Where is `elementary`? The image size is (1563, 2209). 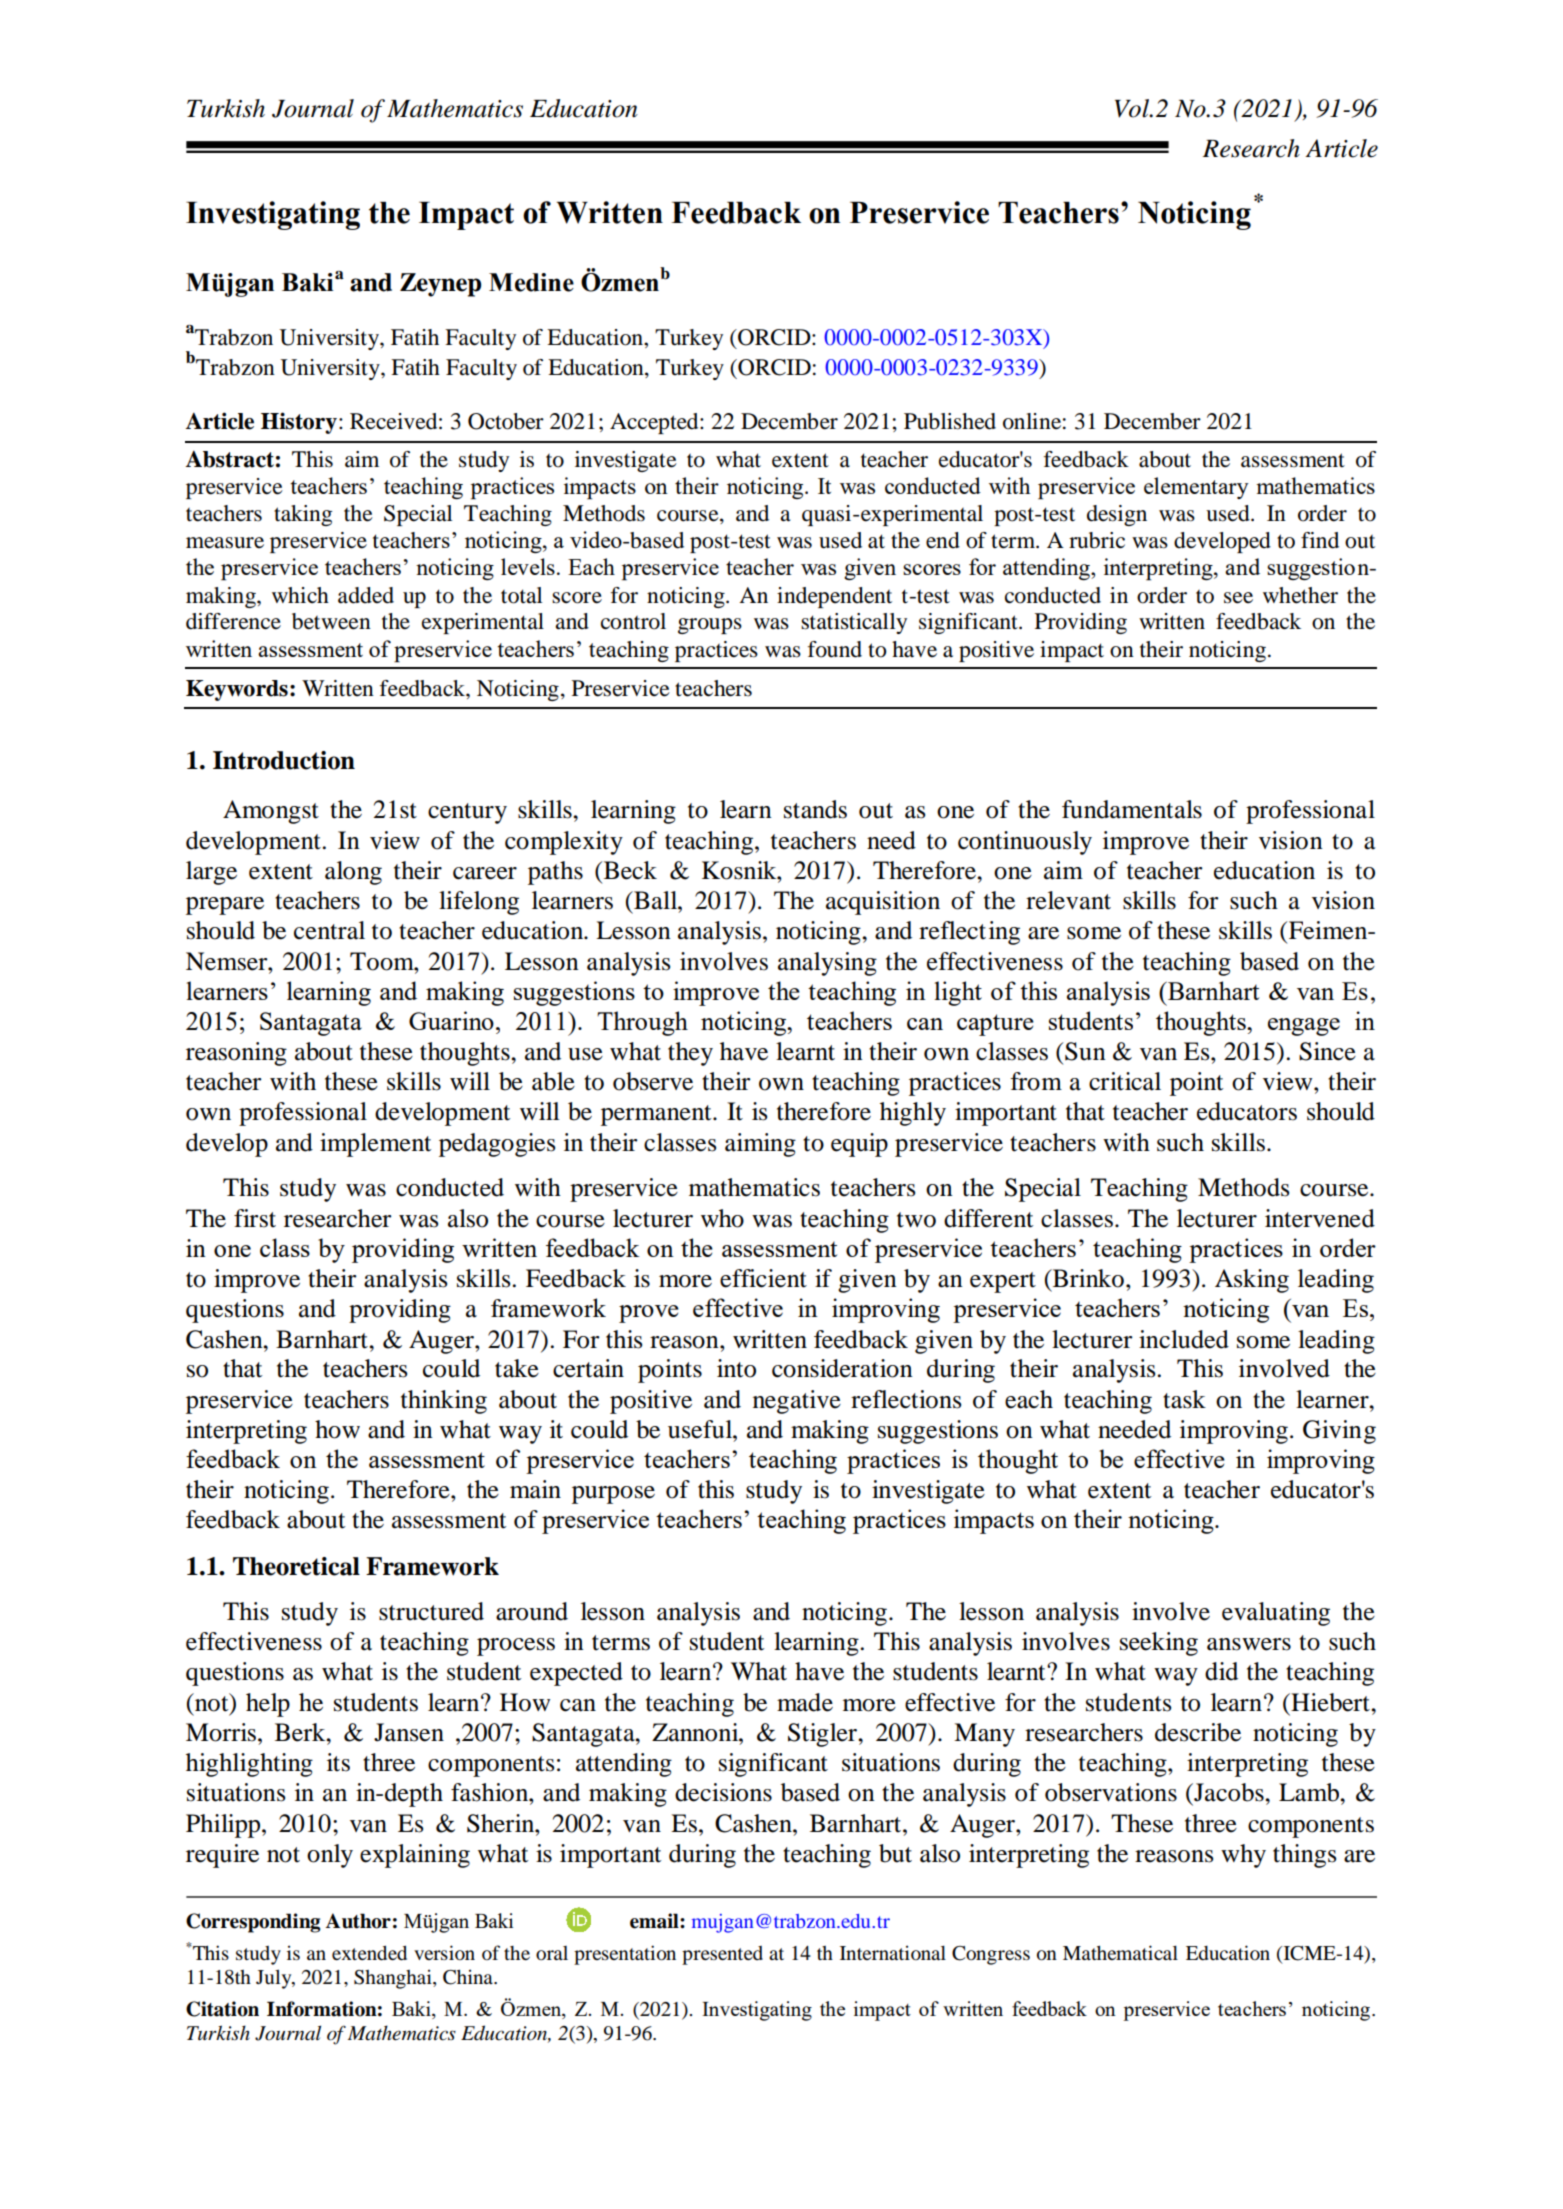 elementary is located at coordinates (1196, 488).
